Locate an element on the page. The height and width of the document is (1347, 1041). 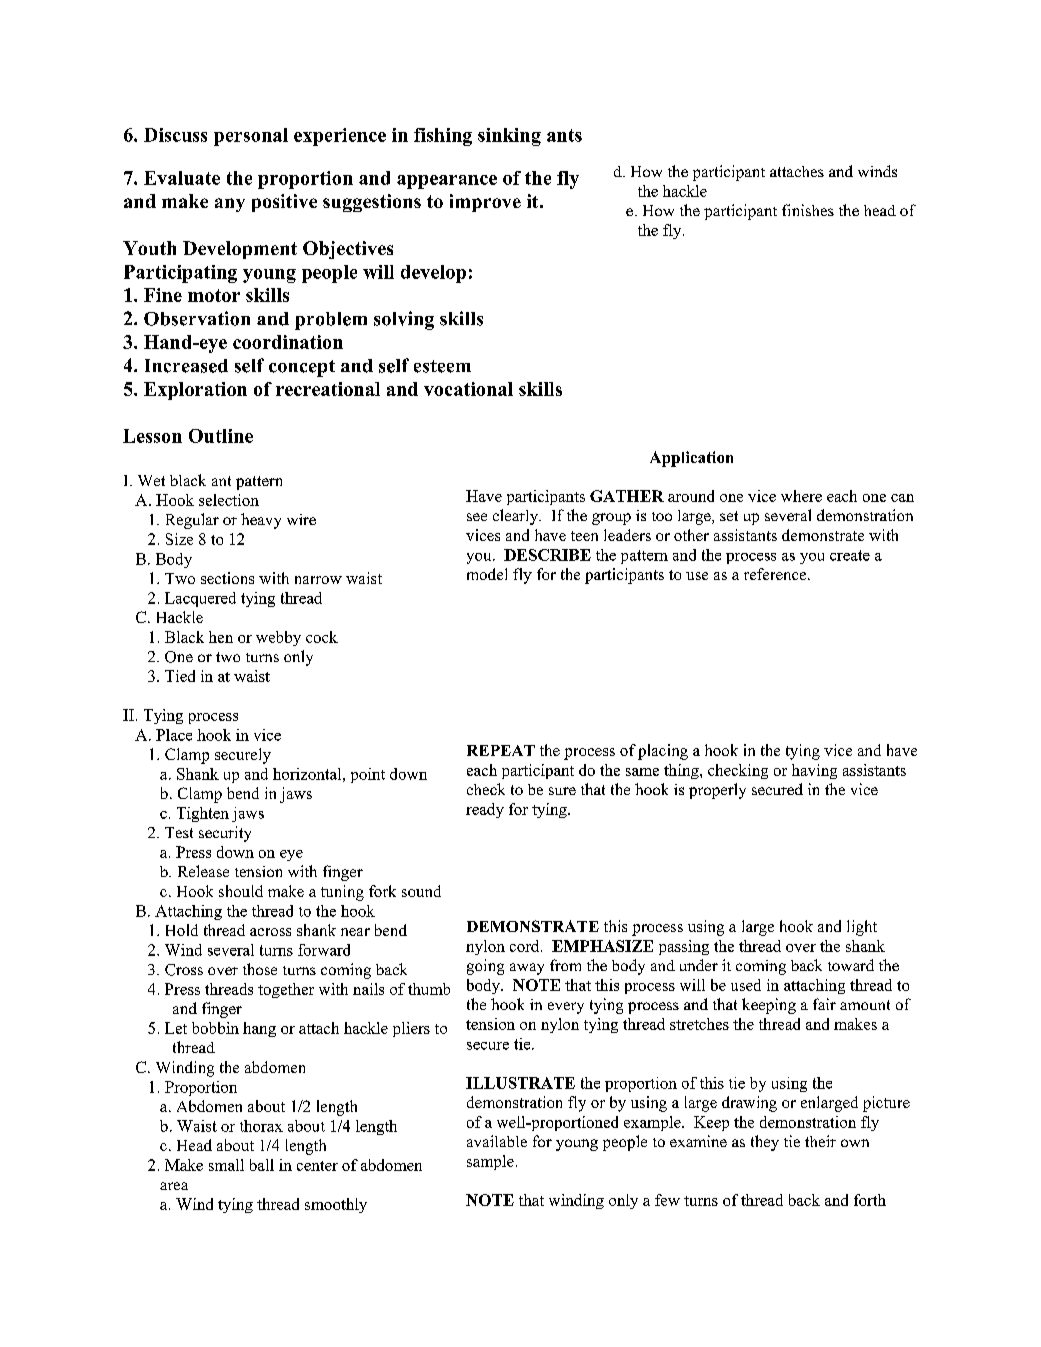
REPEAT is located at coordinates (501, 750).
